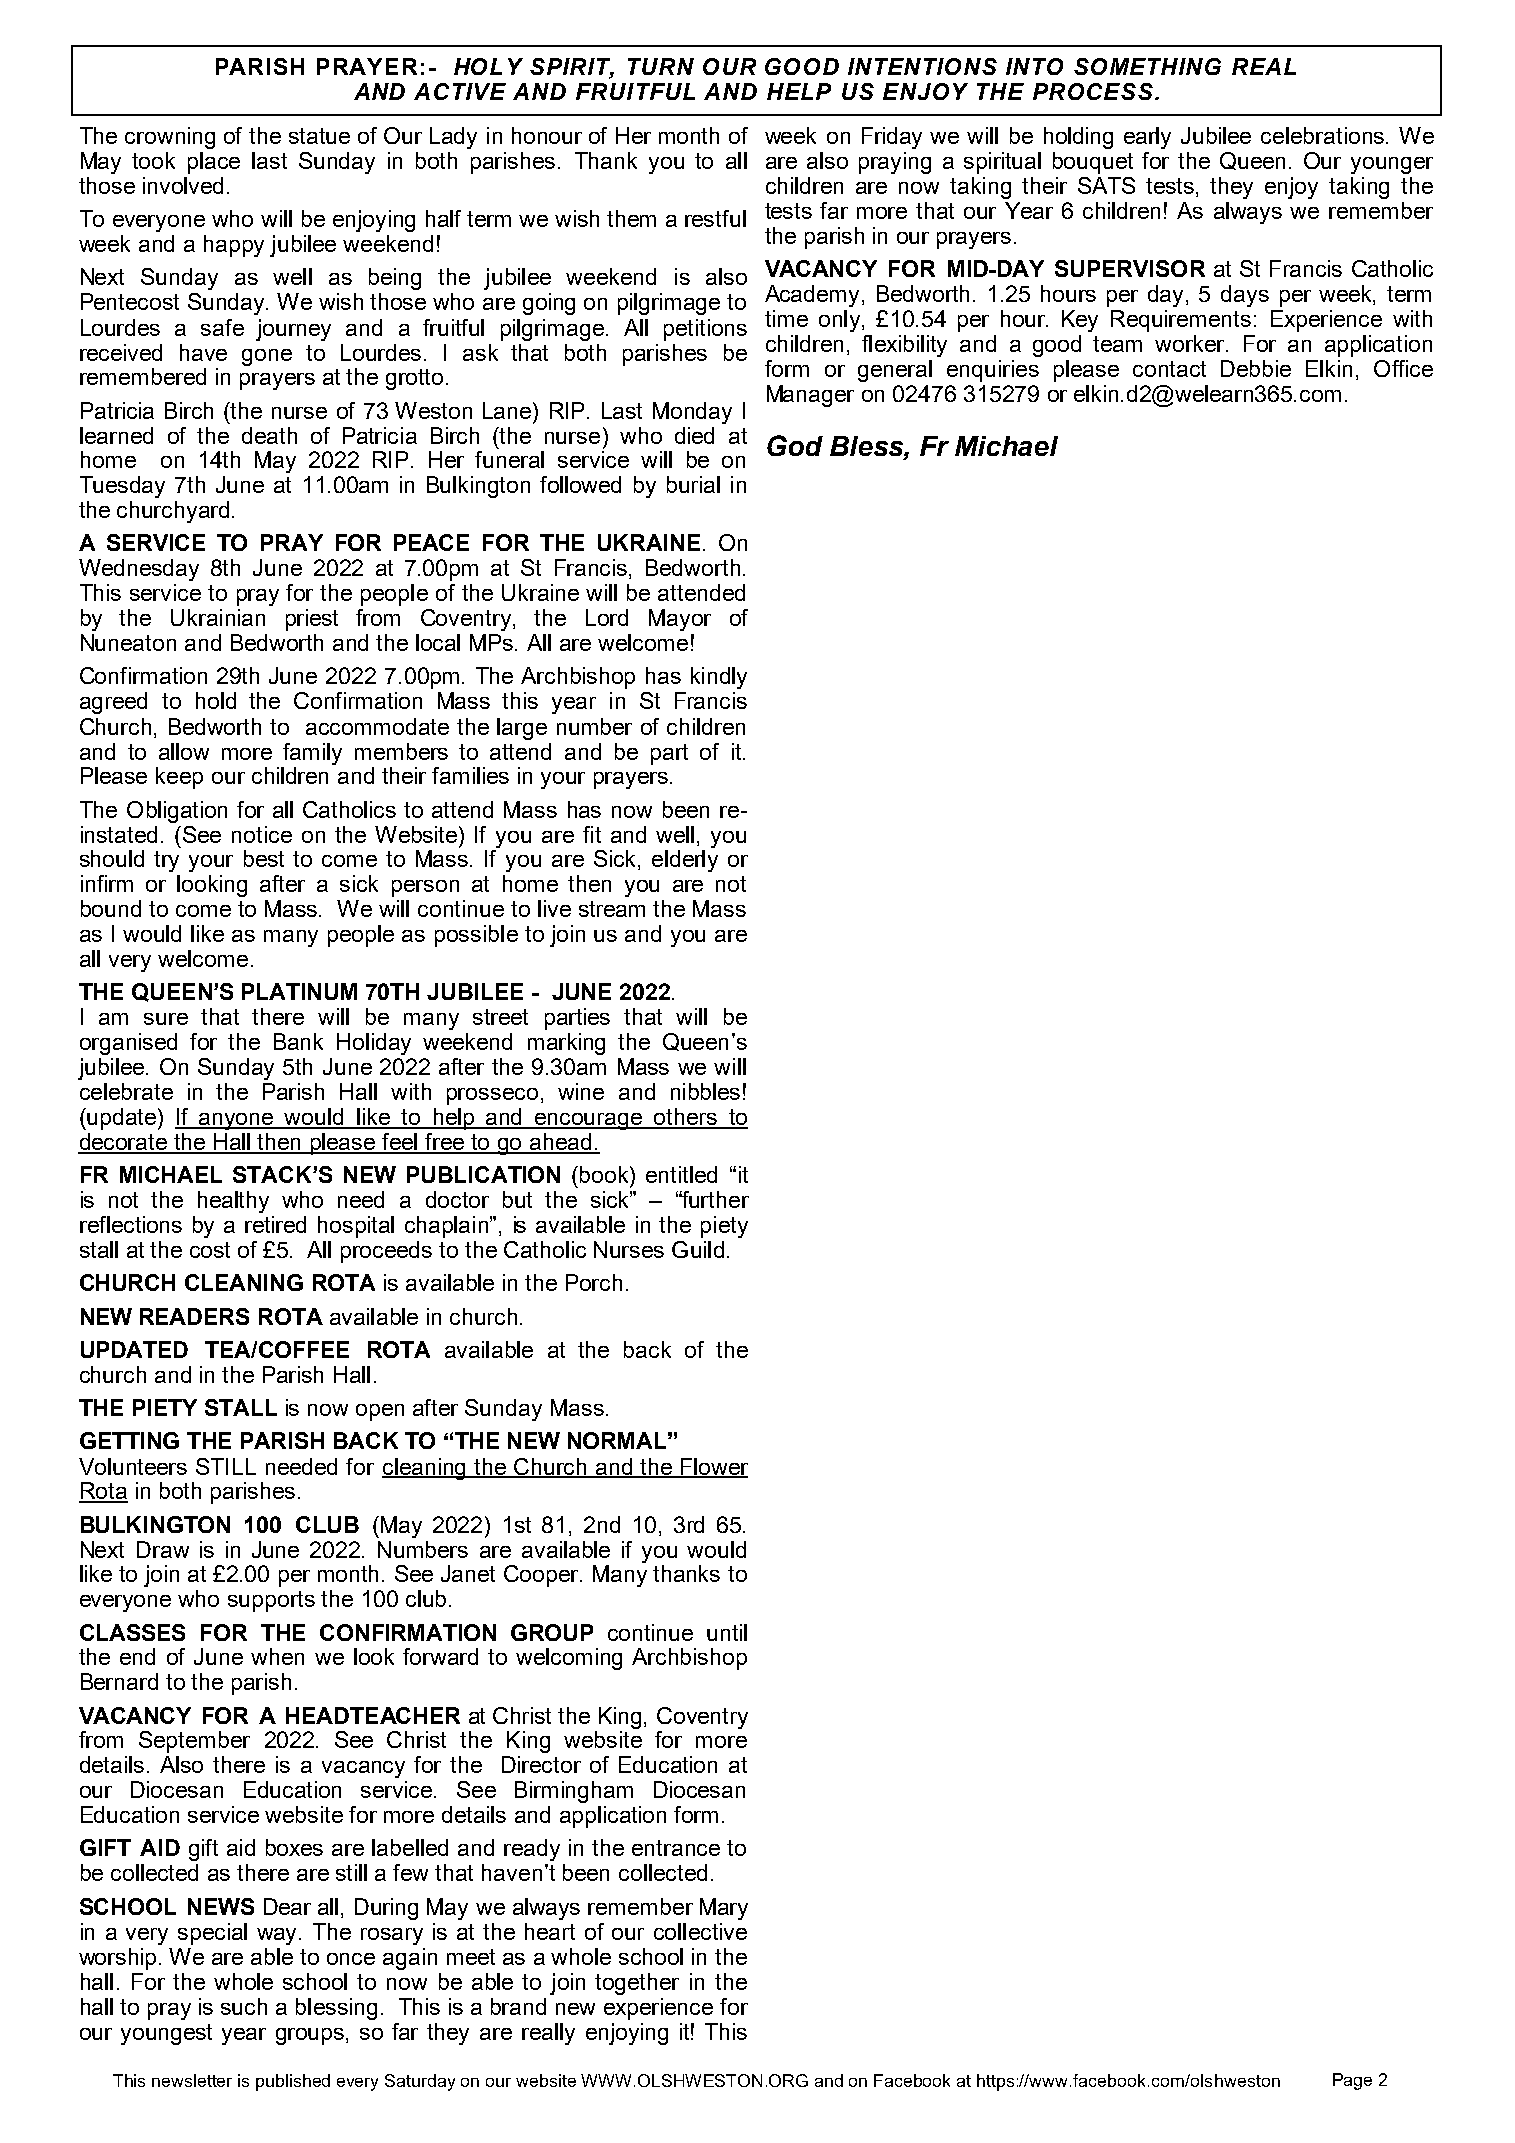 The image size is (1515, 2143). Describe the element at coordinates (319, 136) in the screenshot. I see `statue` at that location.
